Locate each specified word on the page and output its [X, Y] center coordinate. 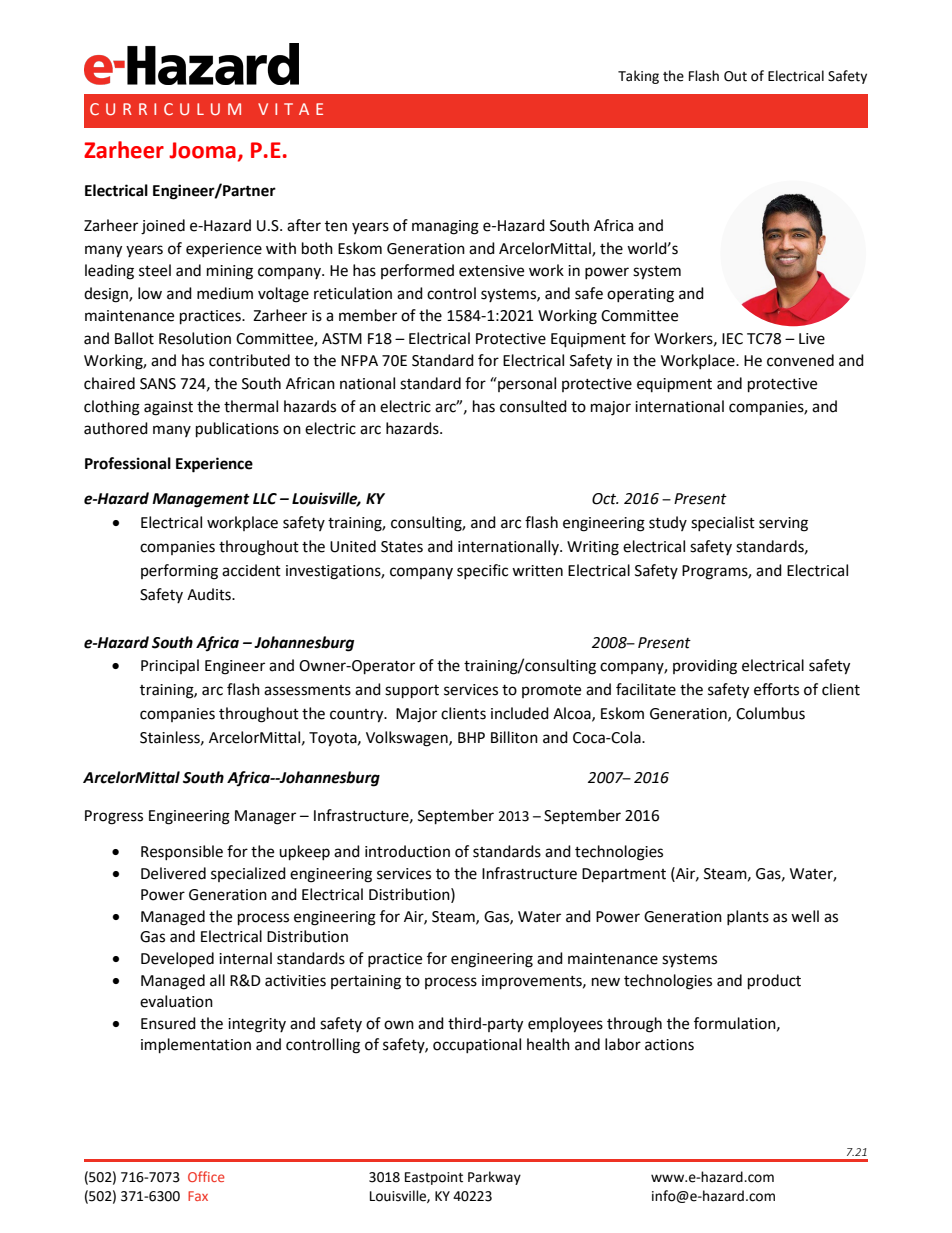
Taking [638, 77]
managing [445, 227]
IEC [732, 339]
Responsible [182, 852]
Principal [170, 666]
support [412, 692]
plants [748, 917]
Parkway [494, 1178]
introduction [407, 851]
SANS [158, 384]
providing [705, 667]
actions [669, 1045]
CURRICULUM [165, 109]
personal [526, 384]
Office [206, 1176]
